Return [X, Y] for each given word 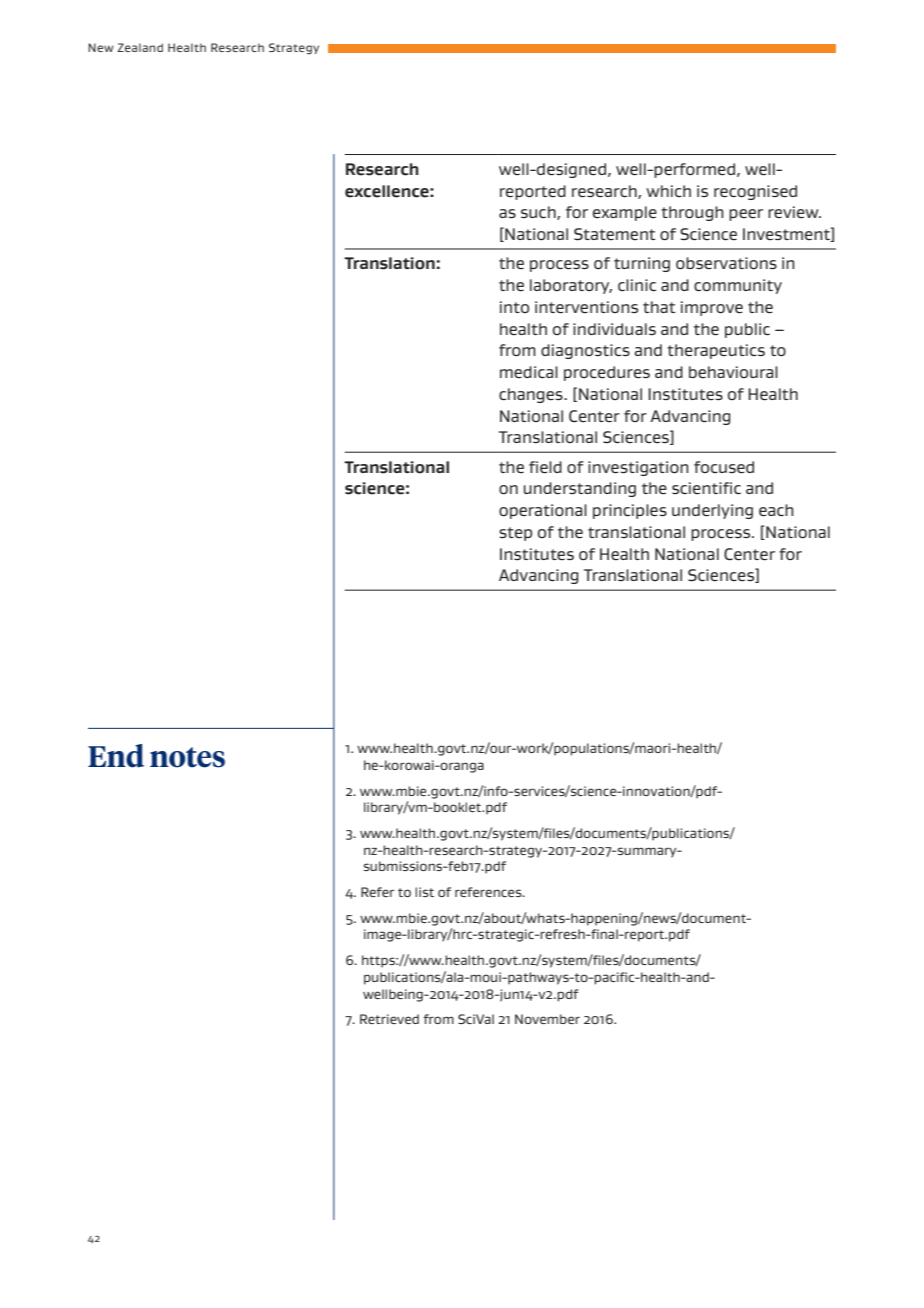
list [424, 892]
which [668, 191]
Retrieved [389, 1019]
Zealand [140, 47]
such [539, 213]
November [547, 1019]
